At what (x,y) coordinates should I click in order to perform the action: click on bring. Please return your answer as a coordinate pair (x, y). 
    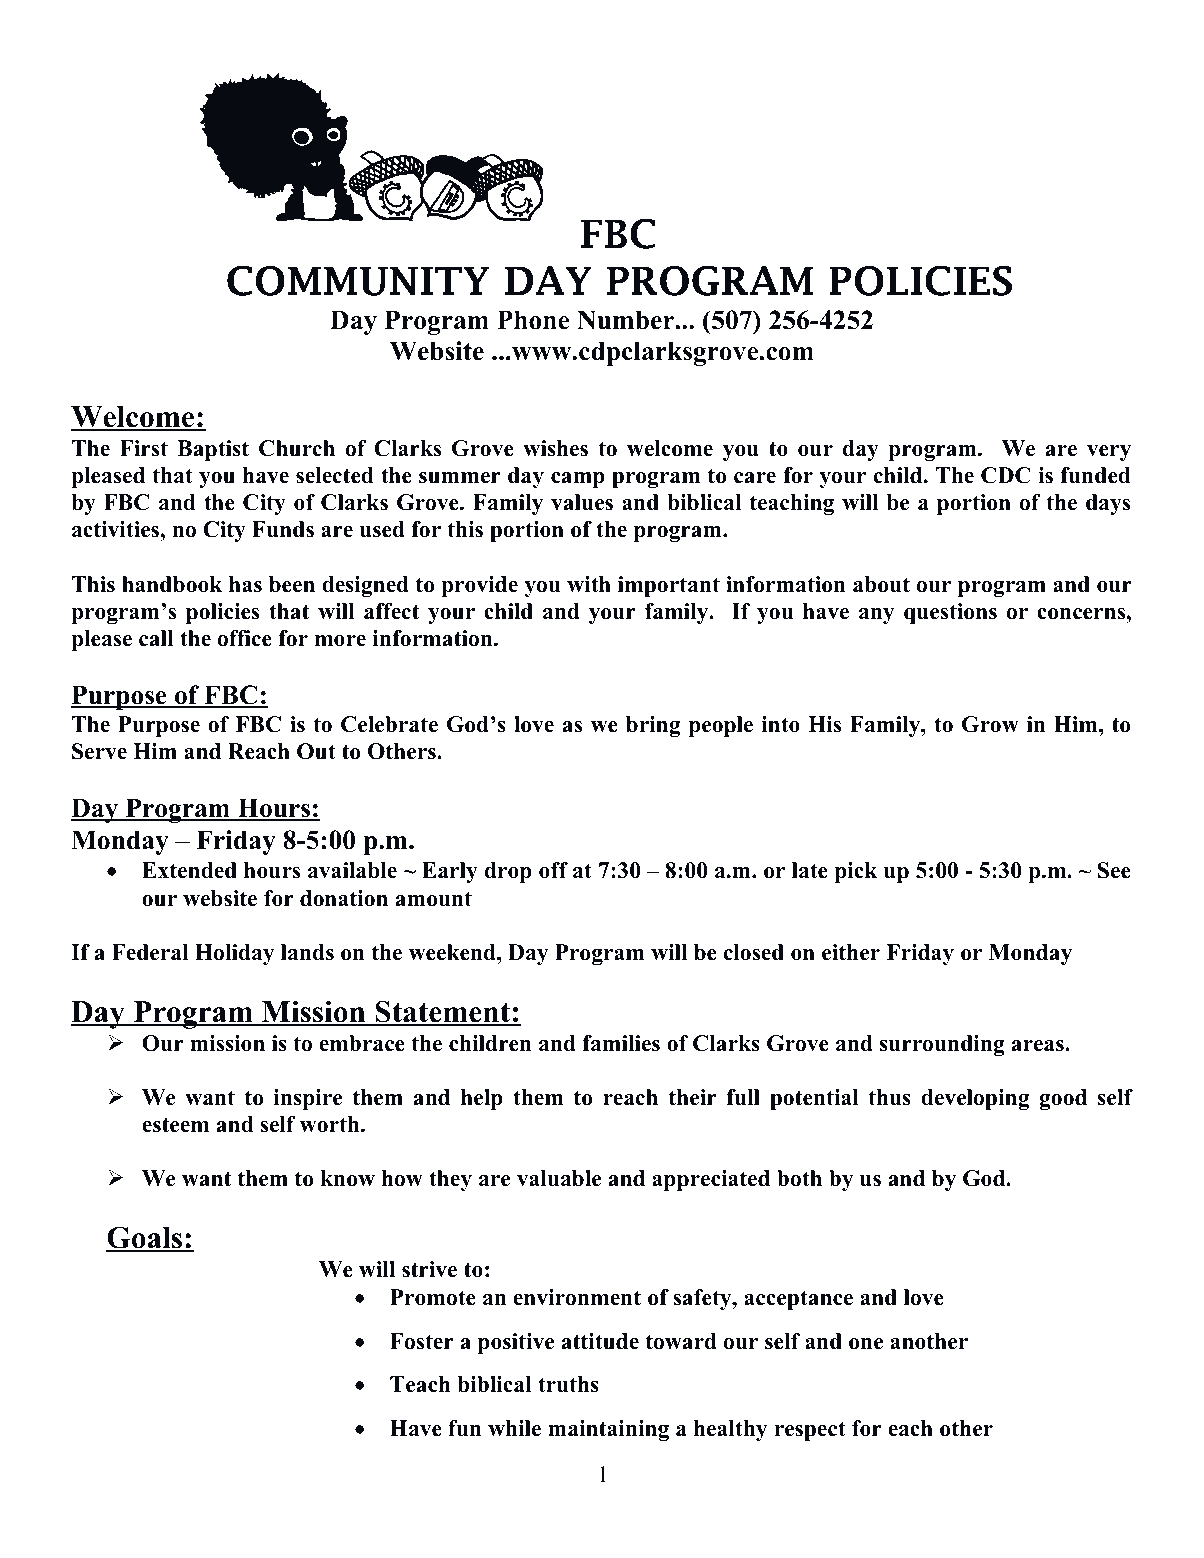
    Looking at the image, I should click on (653, 726).
